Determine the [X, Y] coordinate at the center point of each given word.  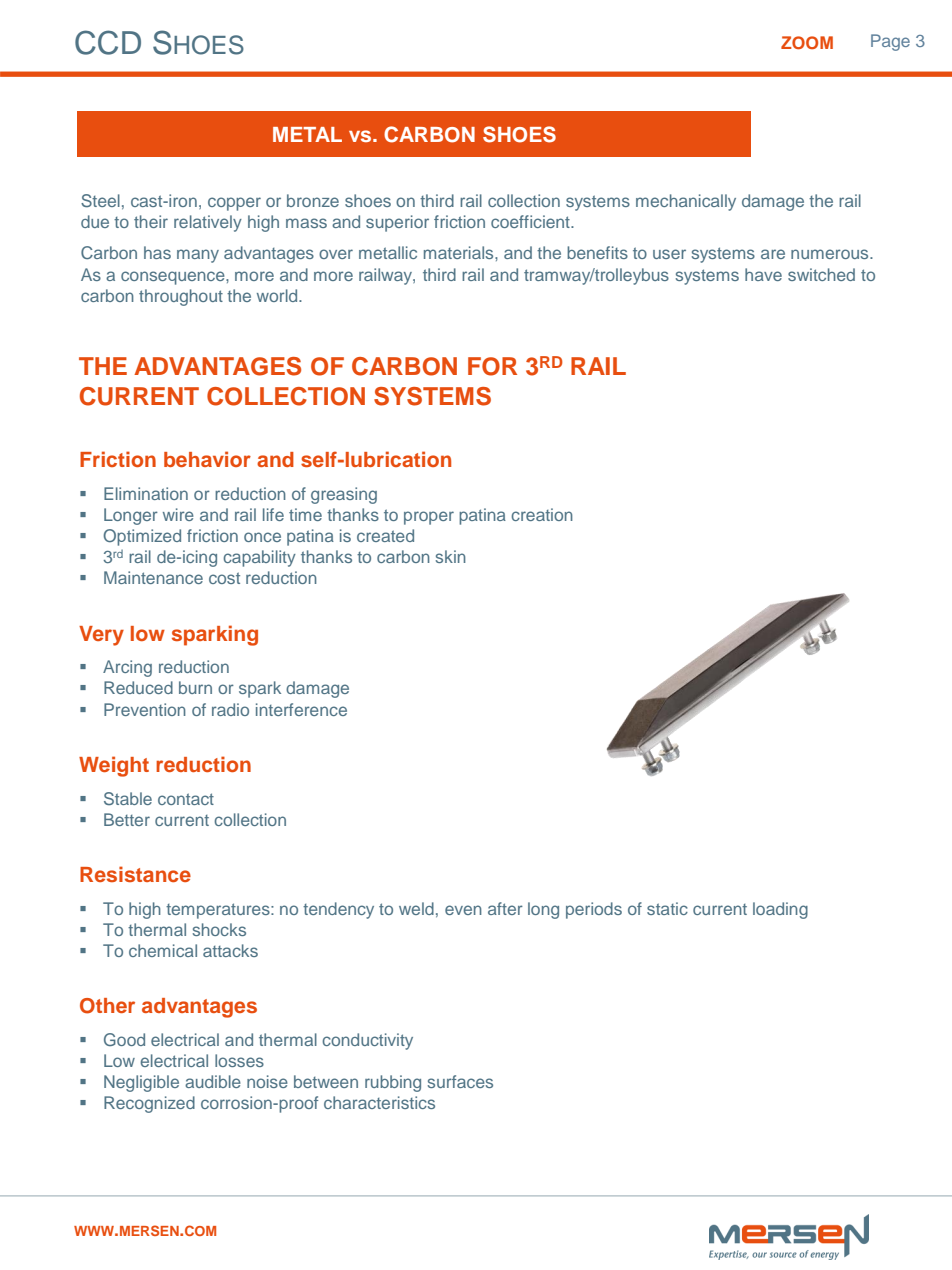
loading [780, 910]
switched [821, 274]
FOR [492, 366]
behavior [207, 459]
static [667, 908]
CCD [108, 42]
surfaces [460, 1081]
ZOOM [807, 43]
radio [230, 709]
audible [213, 1081]
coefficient [531, 221]
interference [301, 709]
